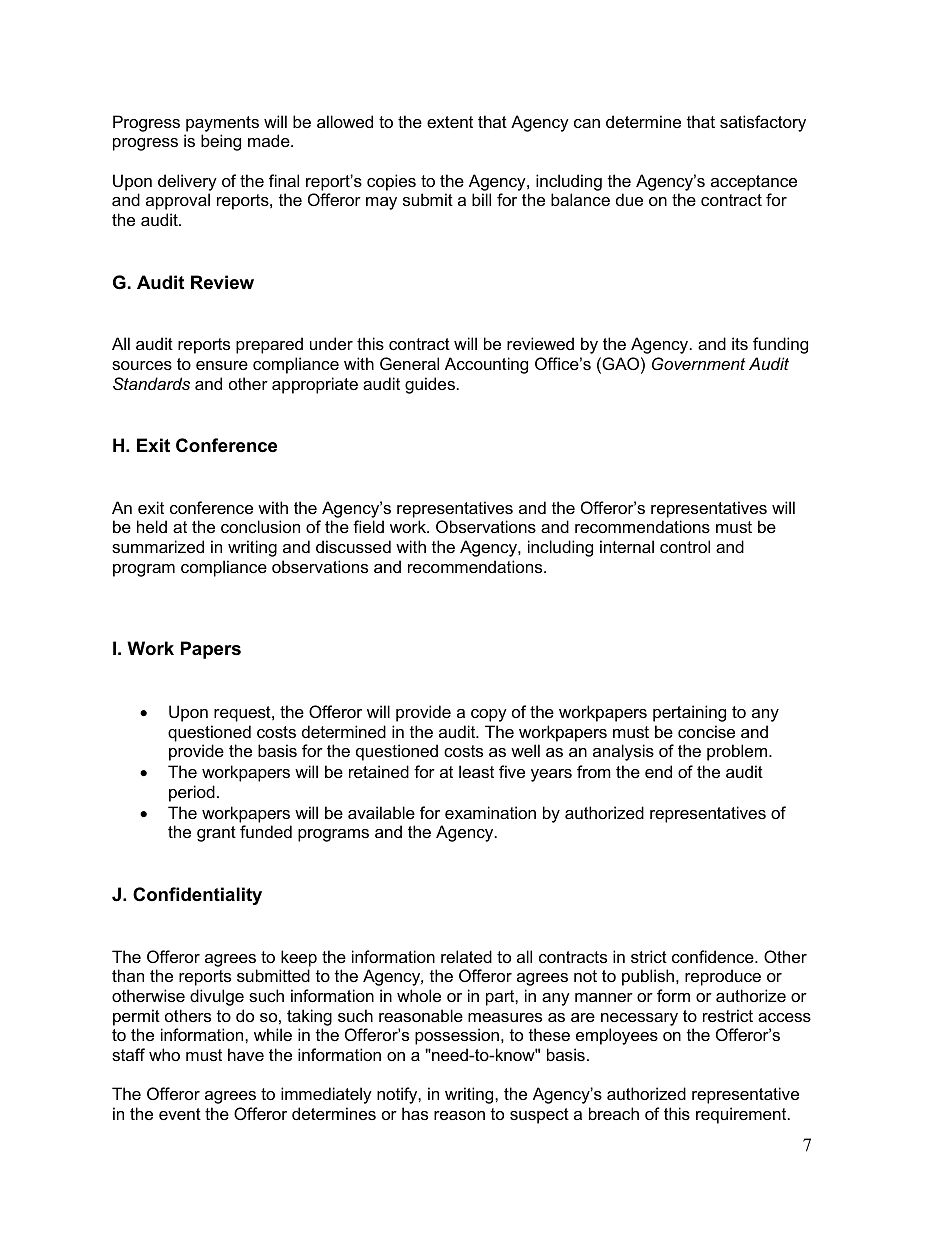 Image resolution: width=952 pixels, height=1233 pixels. I want to click on being, so click(221, 142).
